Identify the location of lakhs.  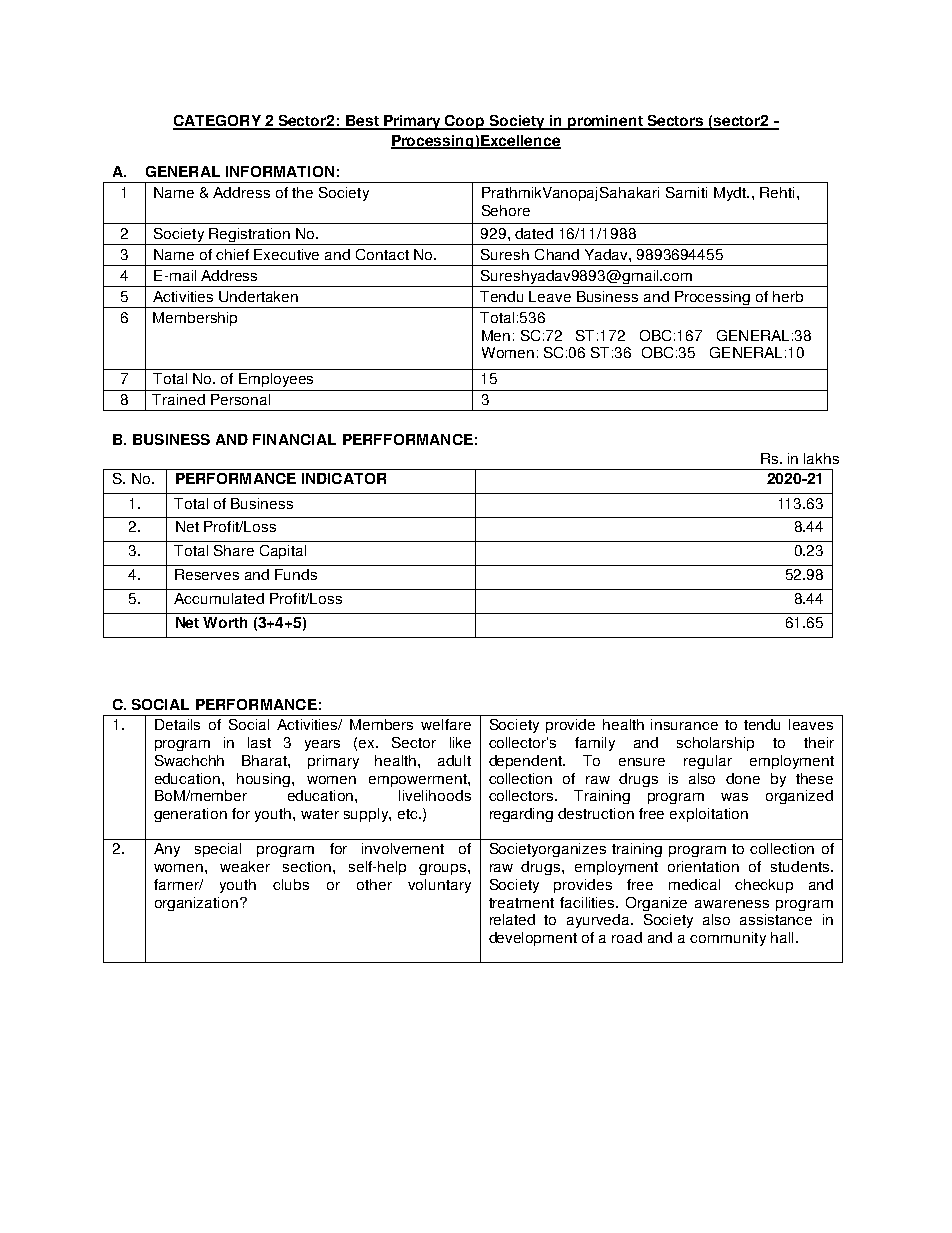
(821, 458).
